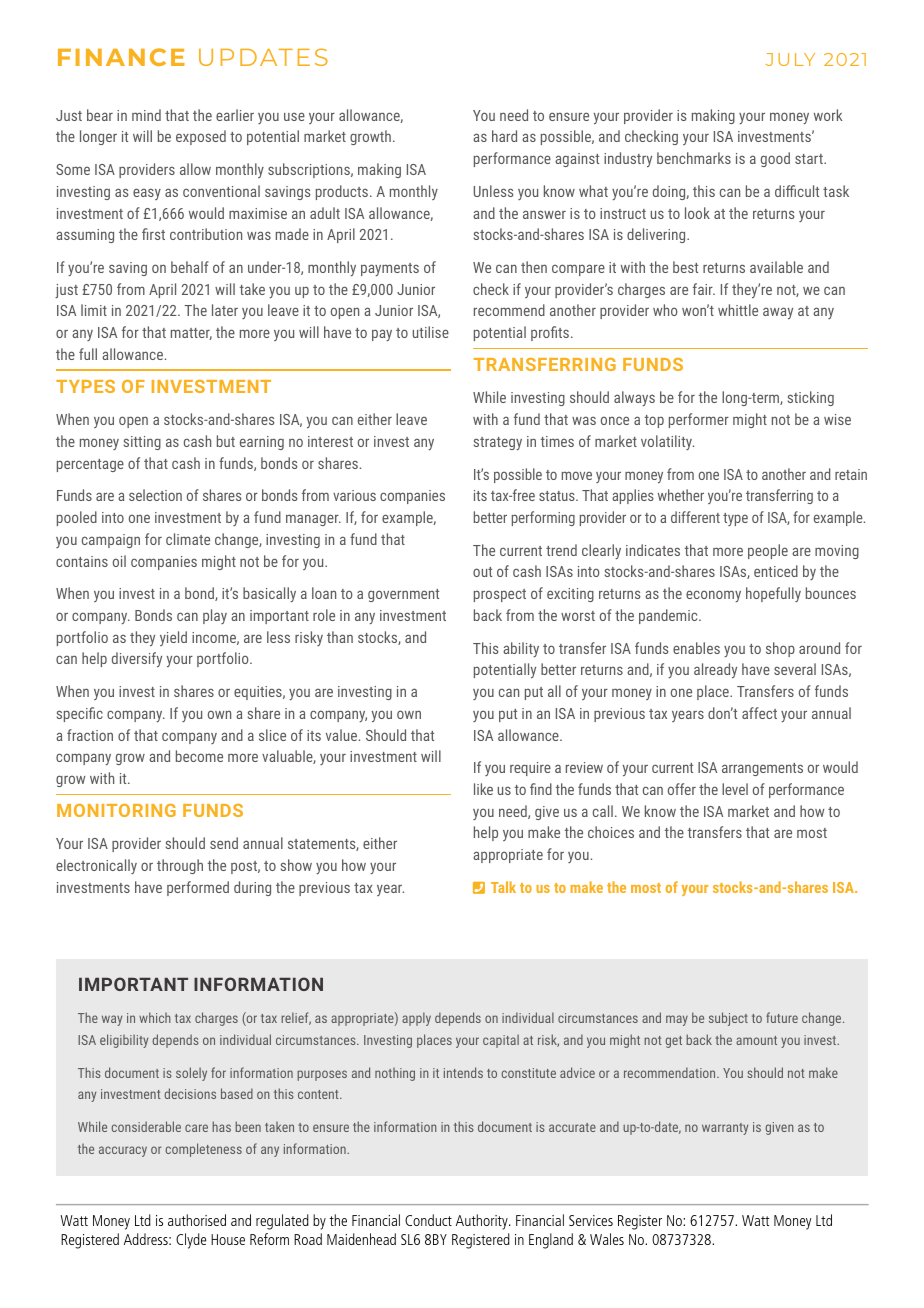 The height and width of the page is (1308, 924). I want to click on authorised, so click(197, 1220).
